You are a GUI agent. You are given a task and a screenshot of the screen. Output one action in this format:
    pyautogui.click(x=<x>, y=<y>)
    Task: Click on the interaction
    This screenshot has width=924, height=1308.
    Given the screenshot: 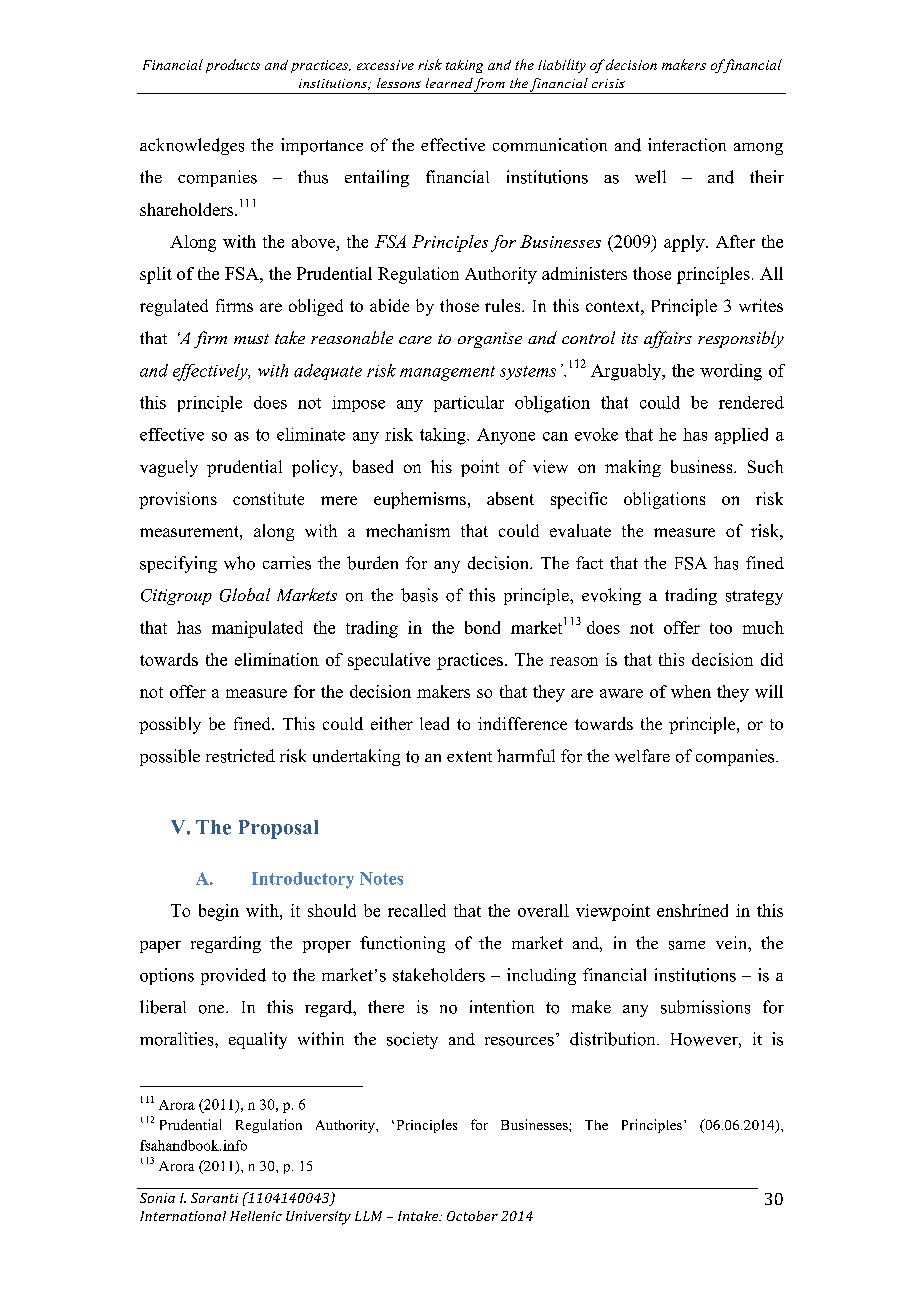 What is the action you would take?
    pyautogui.click(x=687, y=145)
